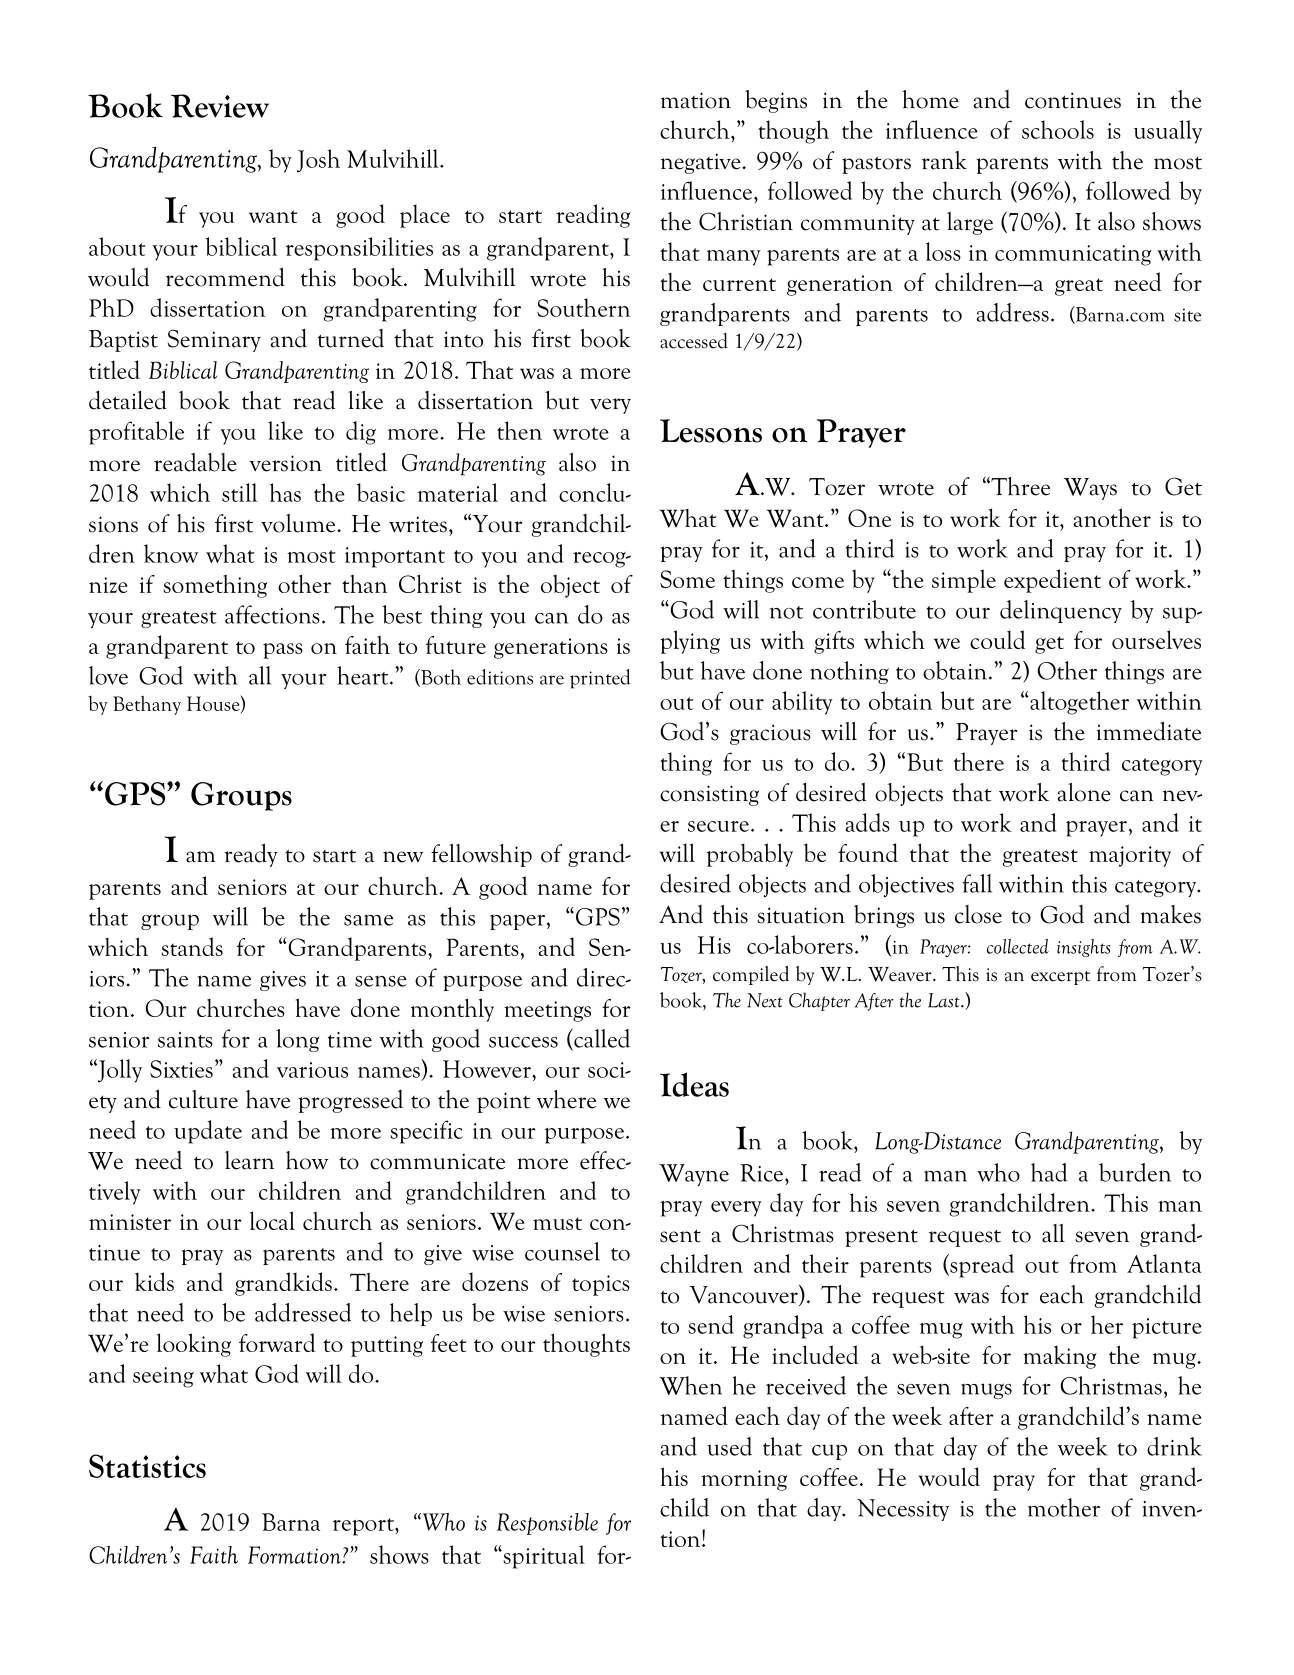 The height and width of the page is (1675, 1294). I want to click on delinquency, so click(1061, 611).
